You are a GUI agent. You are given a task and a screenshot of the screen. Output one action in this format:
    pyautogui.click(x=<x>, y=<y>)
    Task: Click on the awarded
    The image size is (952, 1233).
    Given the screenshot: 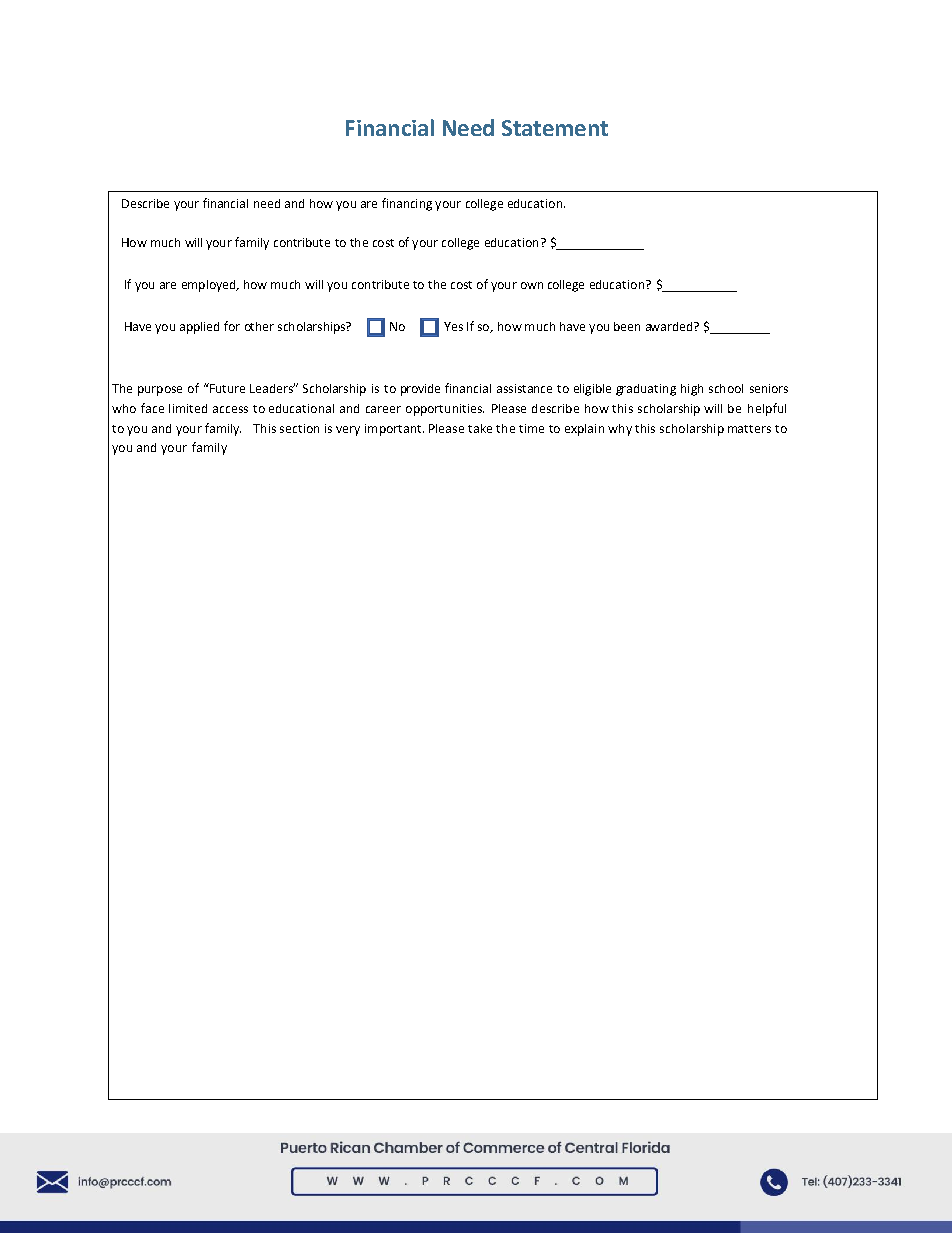 What is the action you would take?
    pyautogui.click(x=670, y=326)
